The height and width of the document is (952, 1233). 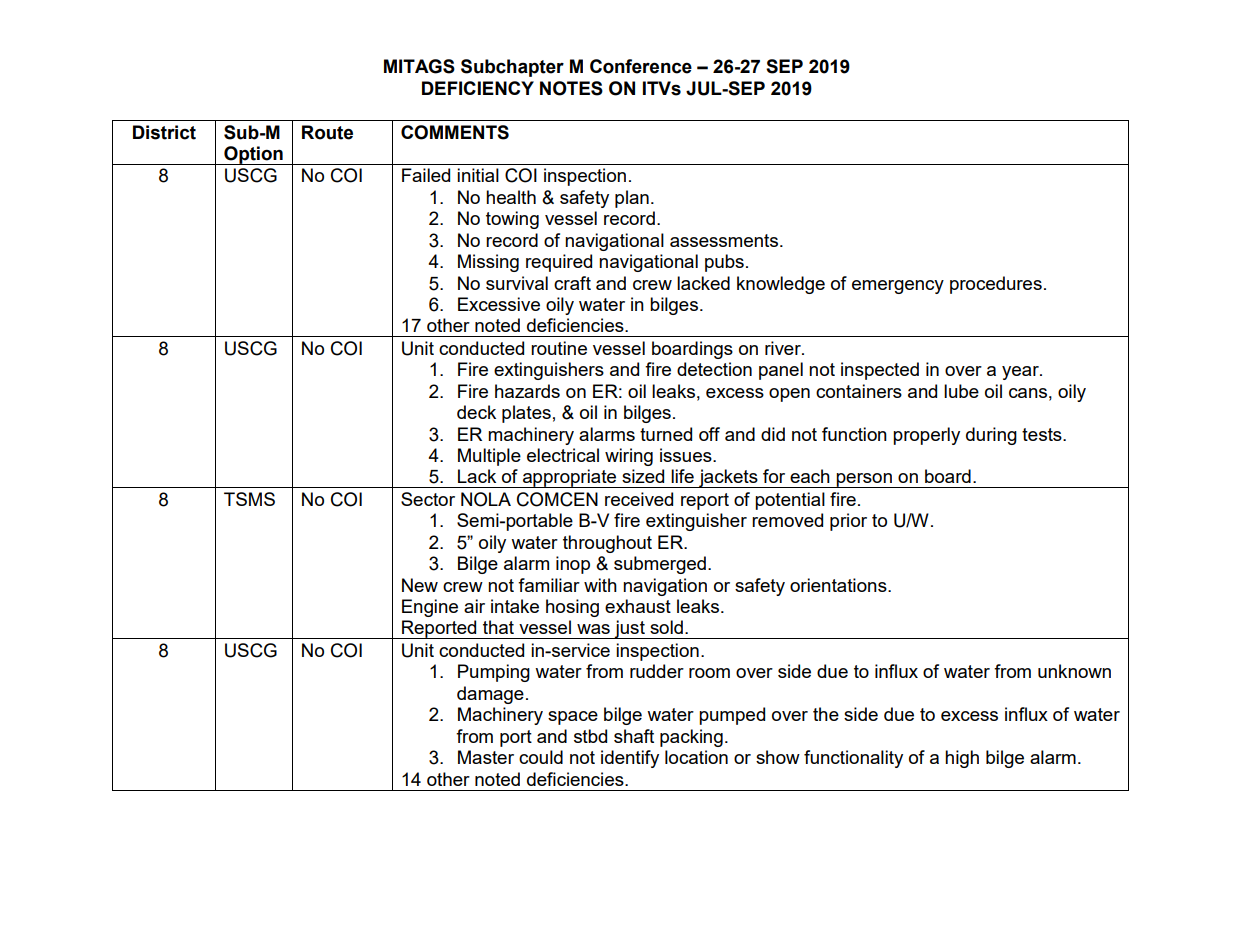 What do you see at coordinates (600, 585) in the document?
I see `with` at bounding box center [600, 585].
